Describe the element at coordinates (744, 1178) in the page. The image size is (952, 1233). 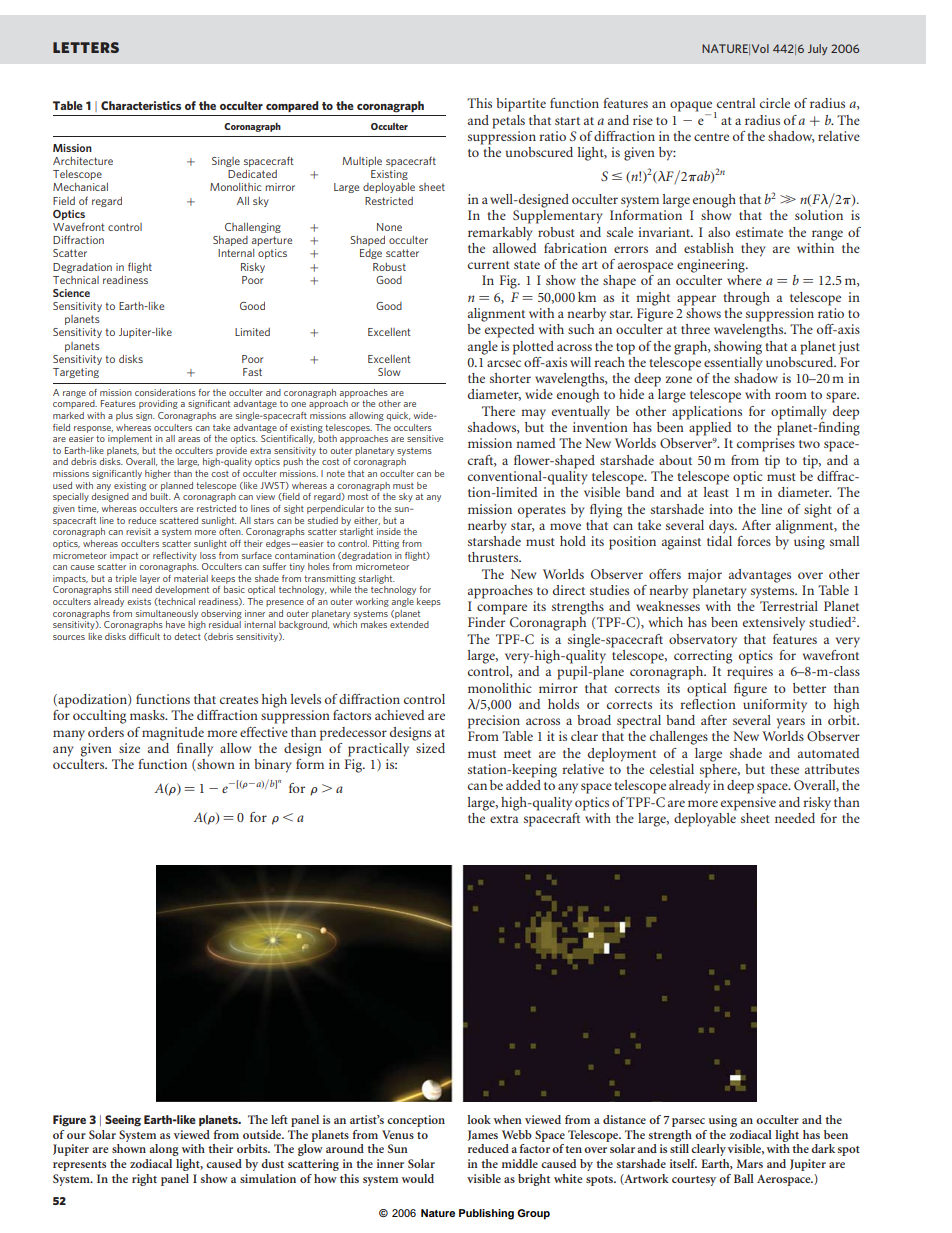
I see `Ball` at that location.
